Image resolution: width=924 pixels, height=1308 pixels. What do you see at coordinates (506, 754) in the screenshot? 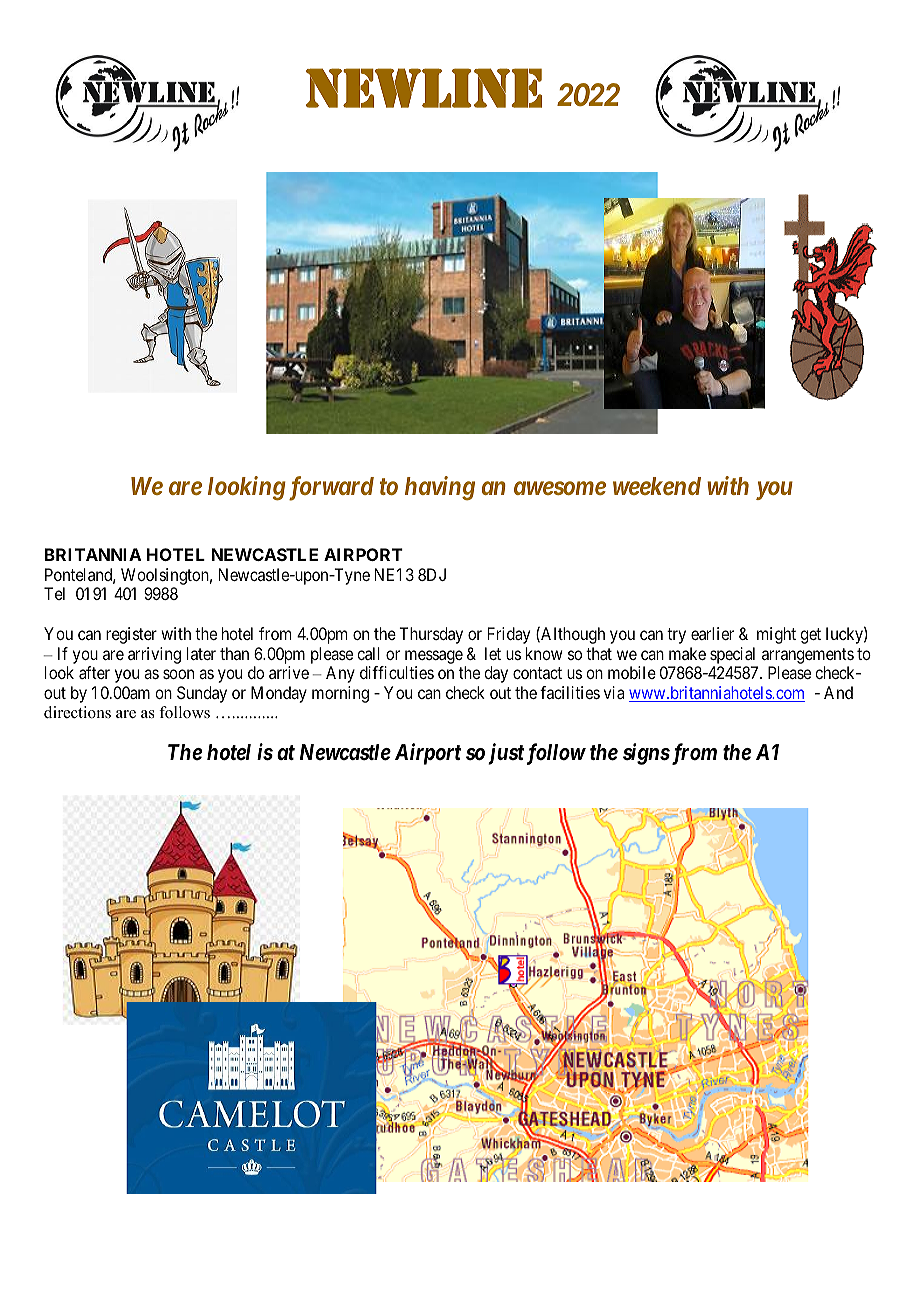
I see `just` at bounding box center [506, 754].
